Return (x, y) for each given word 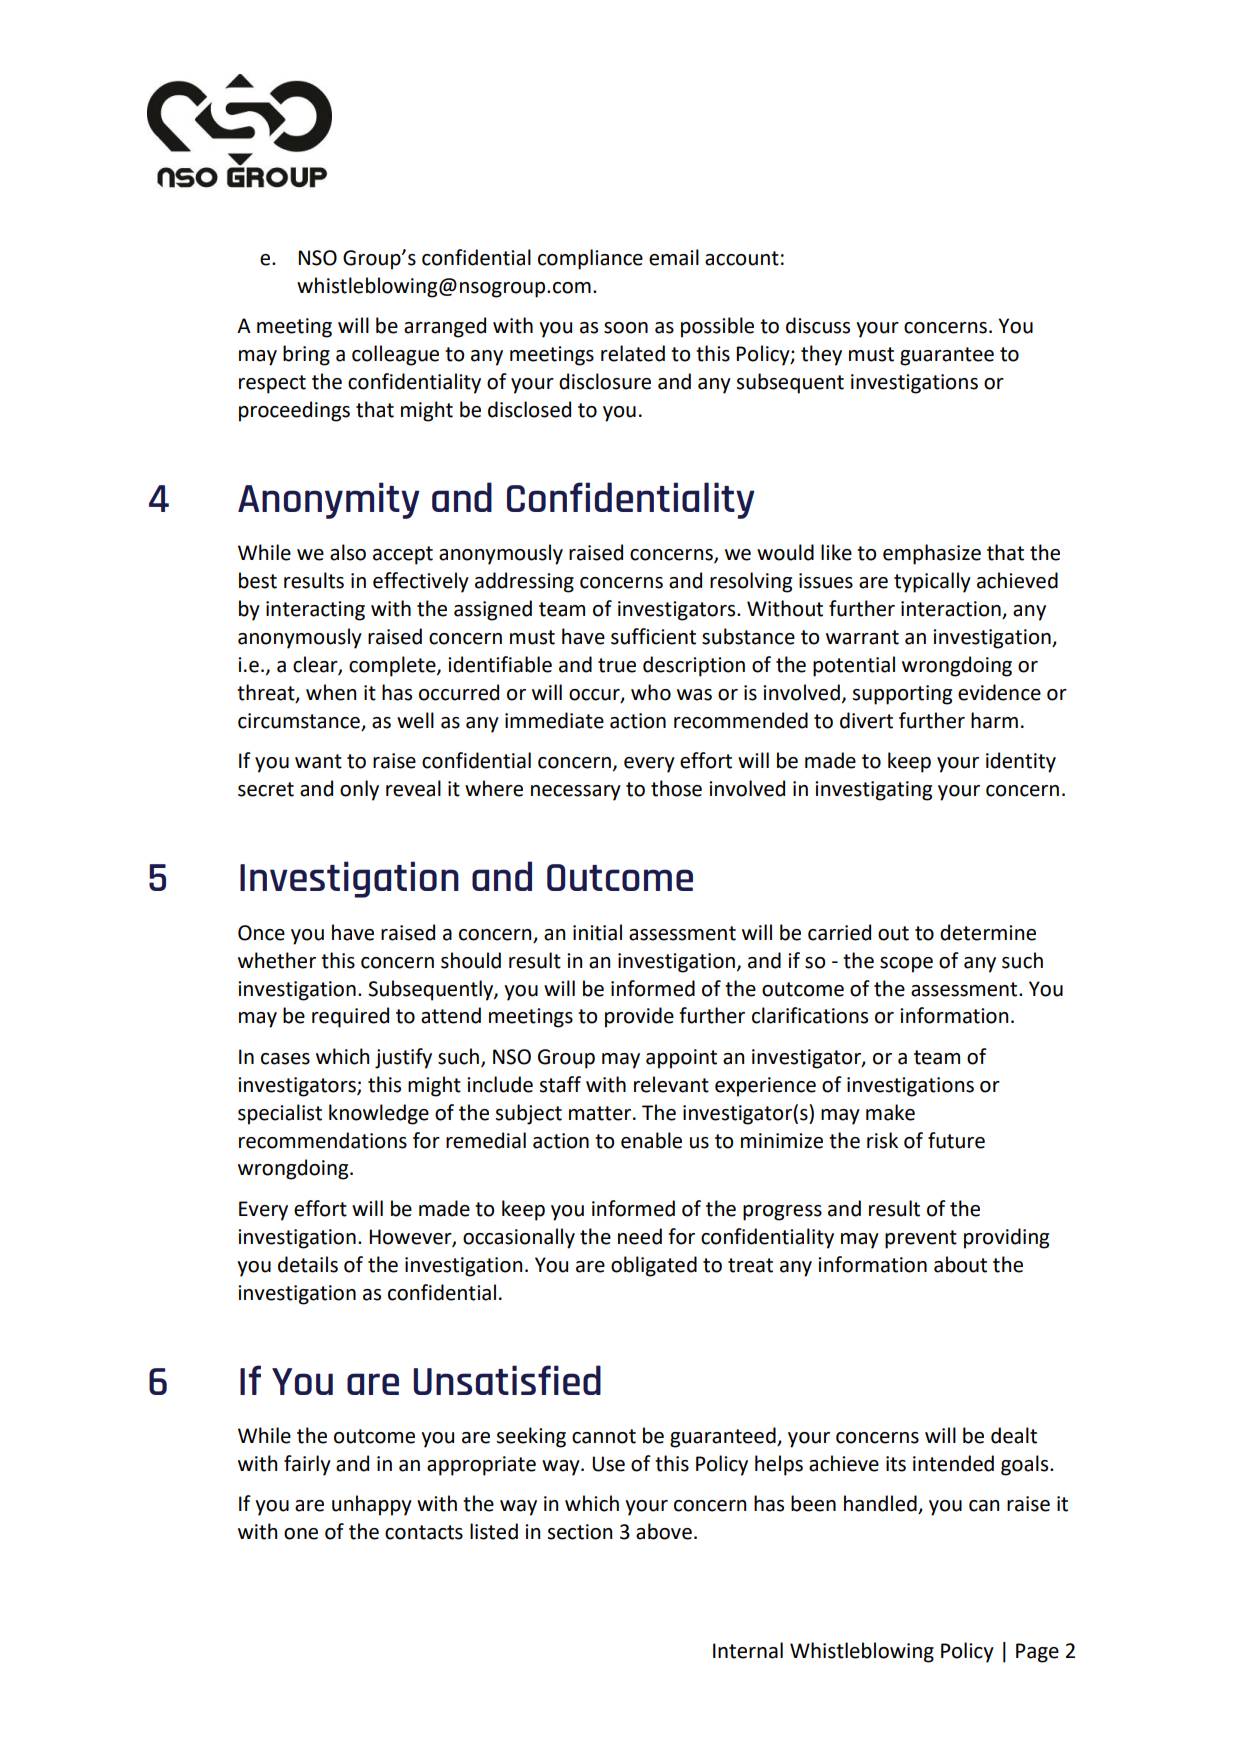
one (301, 1534)
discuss (818, 325)
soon (626, 328)
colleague (395, 355)
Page (1037, 1653)
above (664, 1531)
